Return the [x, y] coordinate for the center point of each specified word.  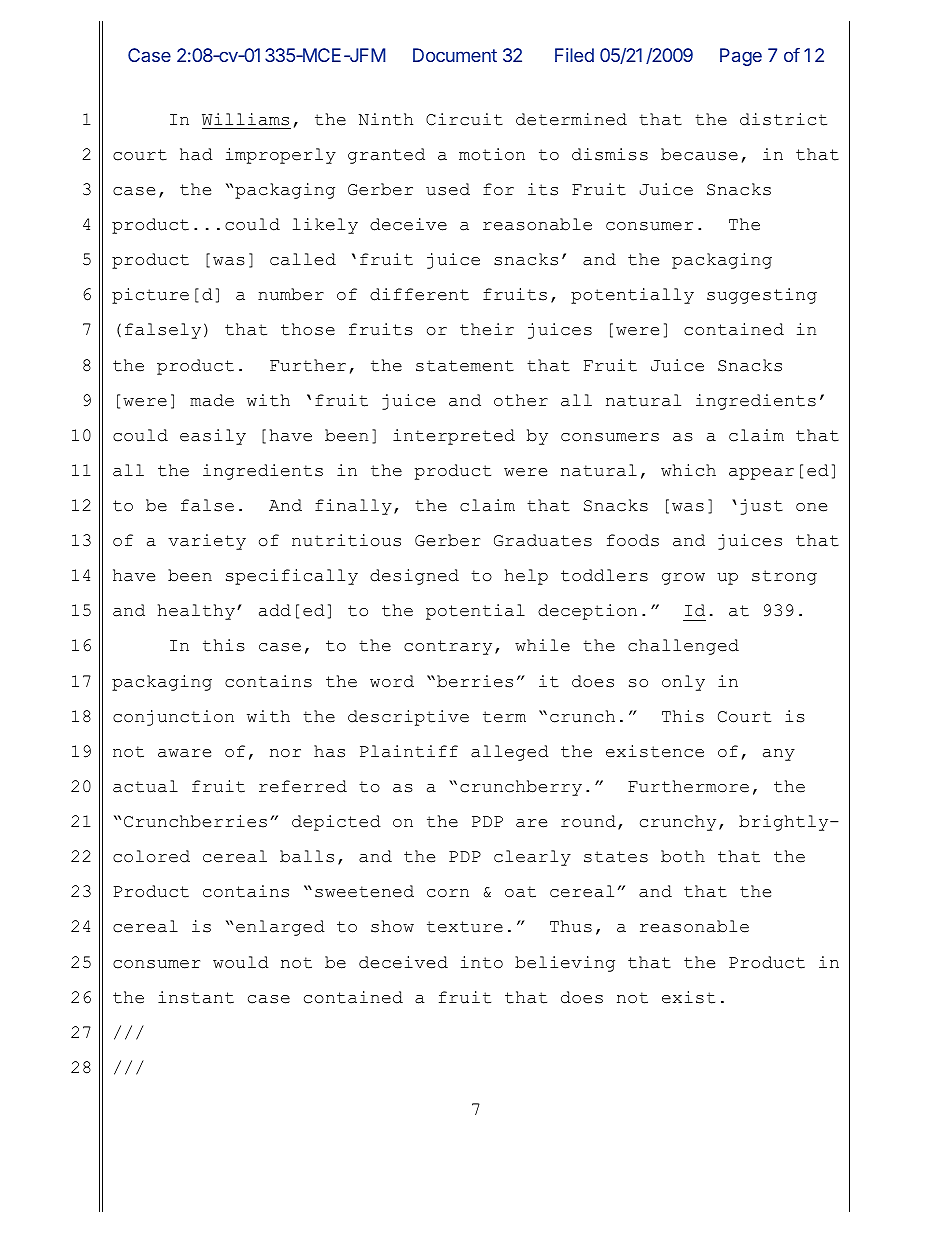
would [241, 962]
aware [184, 753]
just [762, 507]
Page [741, 57]
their [487, 329]
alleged [510, 753]
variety [207, 542]
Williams [245, 119]
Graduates [543, 540]
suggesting [762, 296]
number [291, 294]
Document [455, 55]
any [779, 755]
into [482, 962]
